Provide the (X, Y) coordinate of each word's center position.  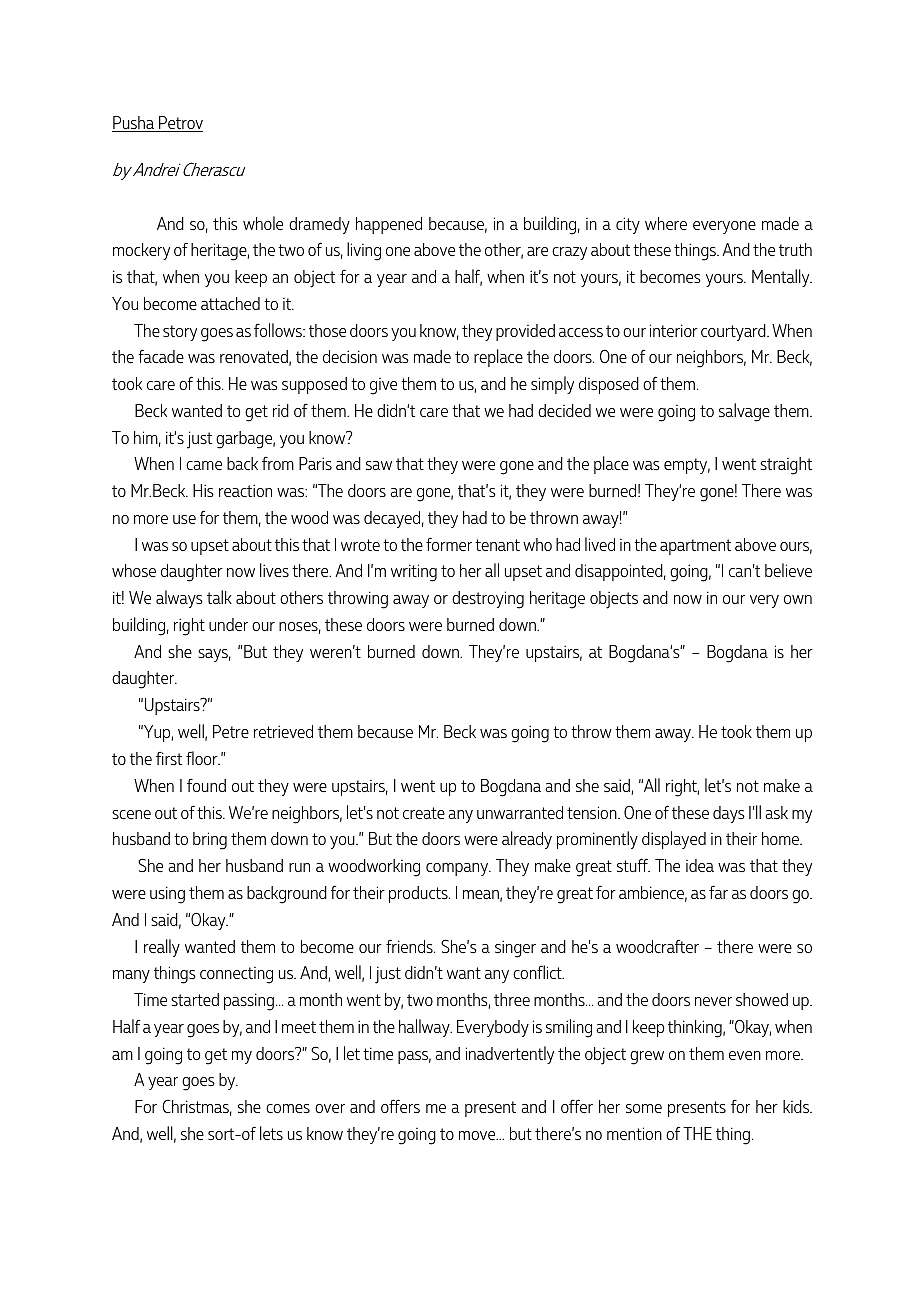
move (478, 1135)
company (458, 869)
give (383, 386)
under (228, 624)
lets (271, 1133)
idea (700, 865)
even (745, 1055)
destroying (488, 600)
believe (788, 570)
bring (210, 841)
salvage (744, 412)
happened (389, 225)
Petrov (180, 124)
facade (161, 356)
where (666, 223)
